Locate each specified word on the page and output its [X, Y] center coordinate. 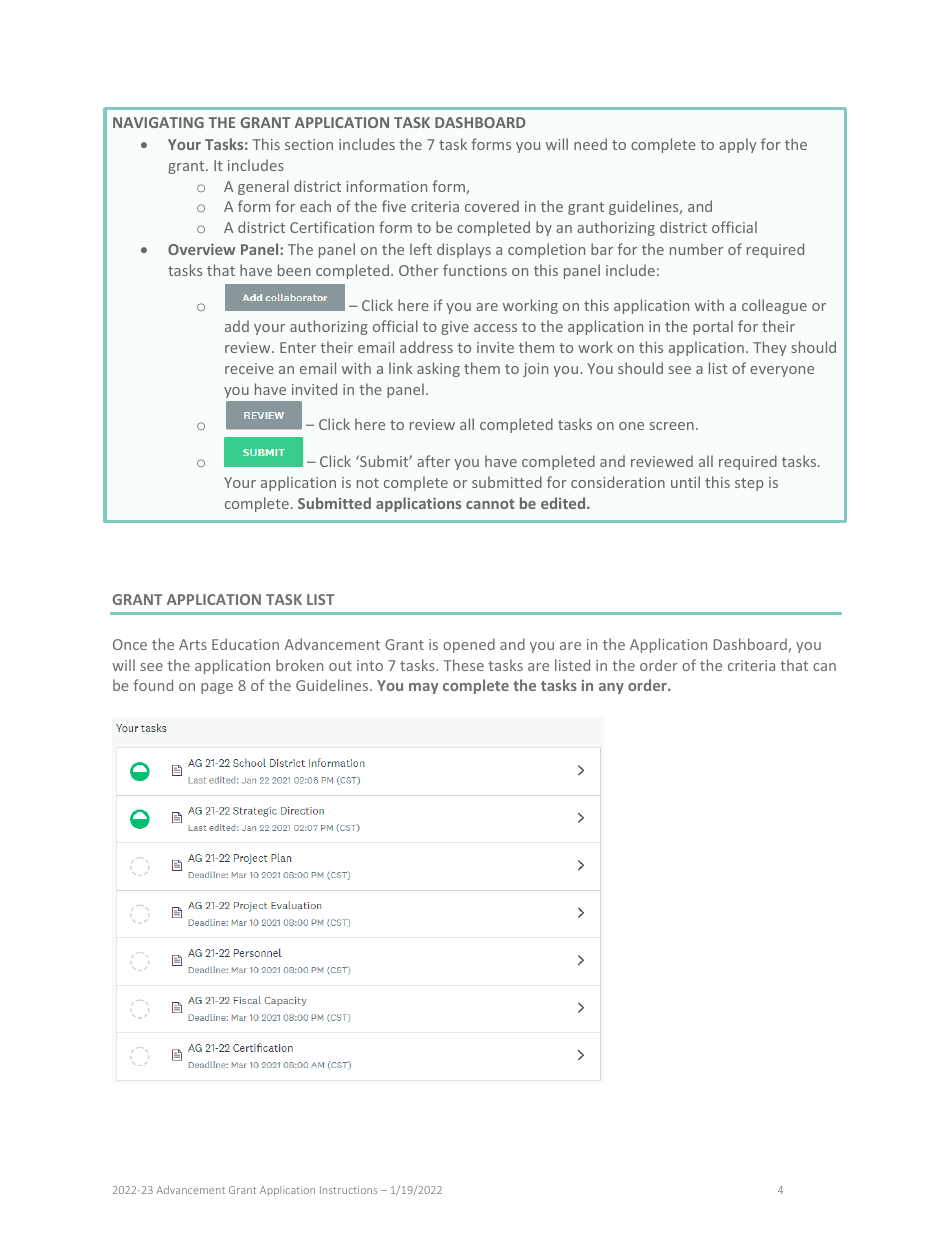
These [464, 665]
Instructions [348, 1190]
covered [492, 206]
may [423, 688]
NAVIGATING [158, 122]
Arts [193, 644]
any [611, 688]
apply [738, 145]
